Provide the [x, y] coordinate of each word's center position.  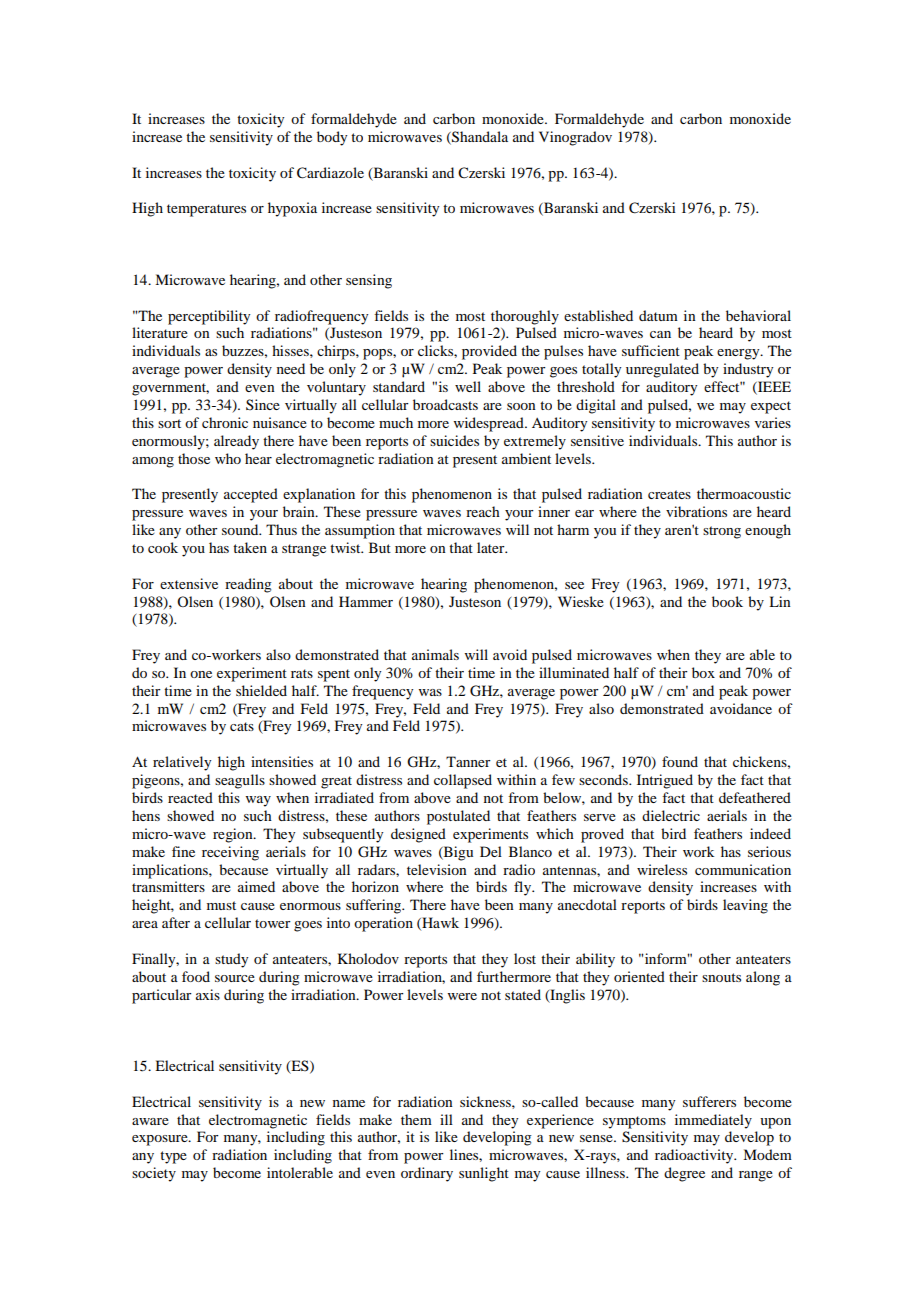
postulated [458, 817]
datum [658, 315]
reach [483, 511]
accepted [251, 495]
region [234, 835]
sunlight [484, 1174]
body [332, 138]
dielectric [671, 815]
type [173, 1157]
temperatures [206, 210]
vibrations [696, 511]
